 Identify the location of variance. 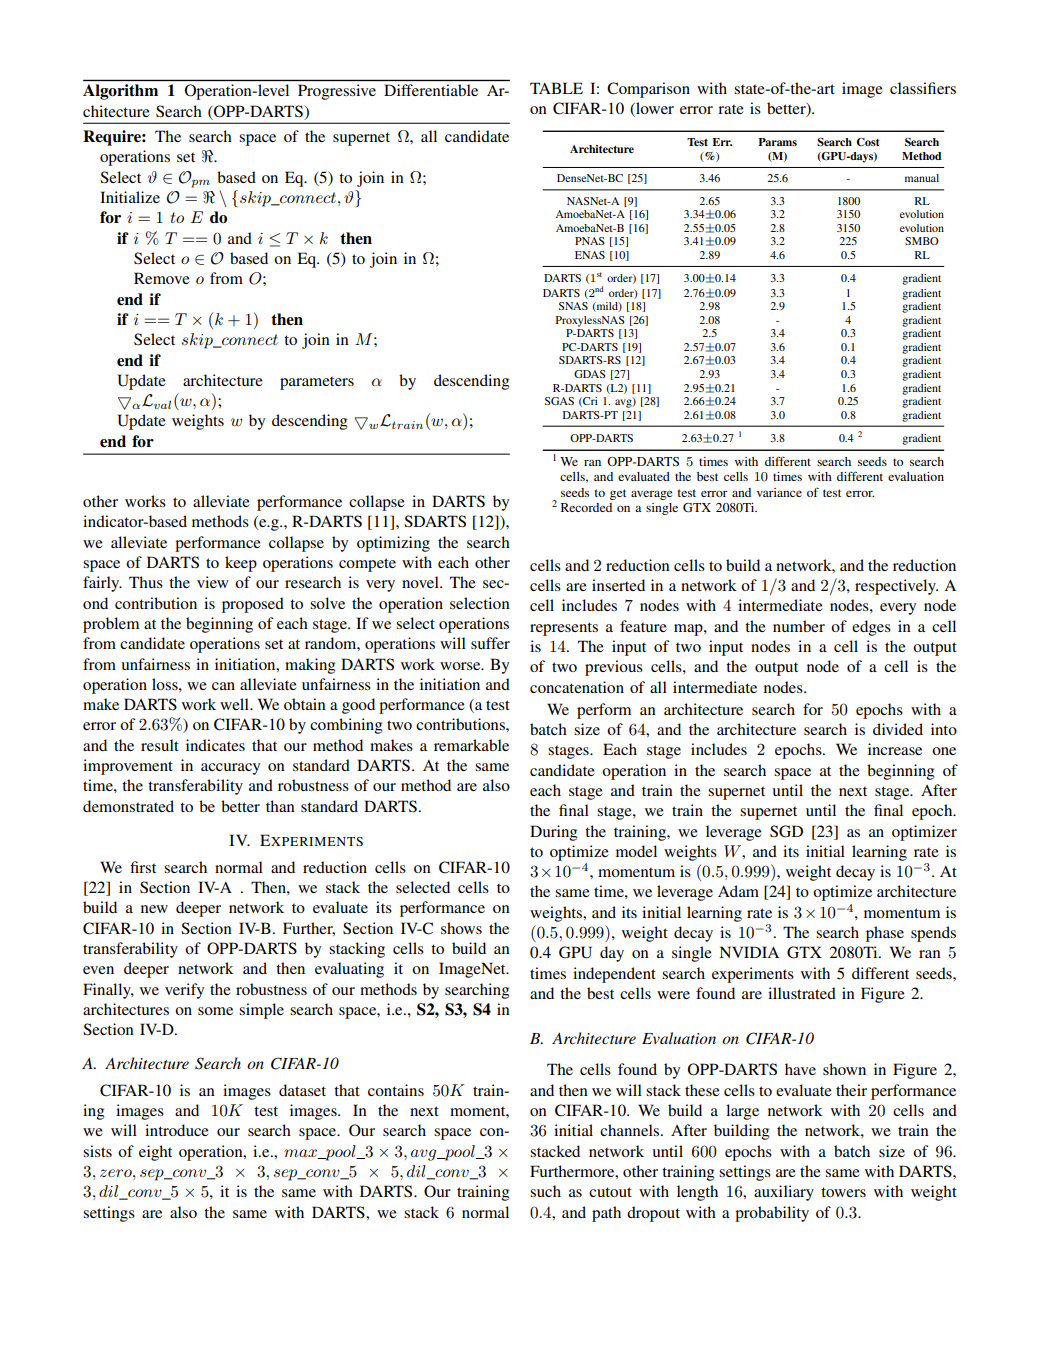
(779, 492).
